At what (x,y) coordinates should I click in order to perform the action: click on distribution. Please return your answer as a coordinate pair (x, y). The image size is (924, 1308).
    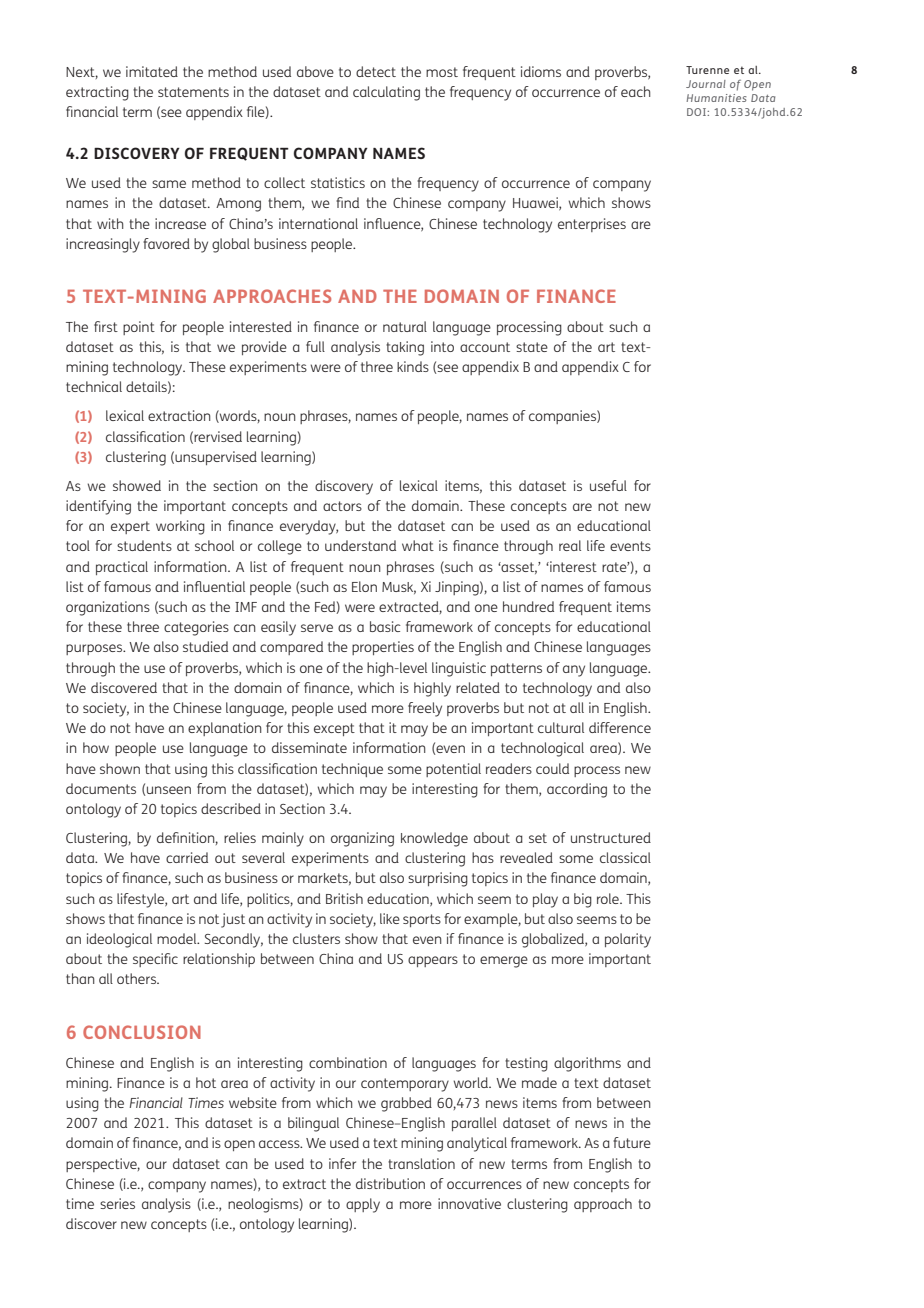
    Looking at the image, I should click on (390, 1183).
